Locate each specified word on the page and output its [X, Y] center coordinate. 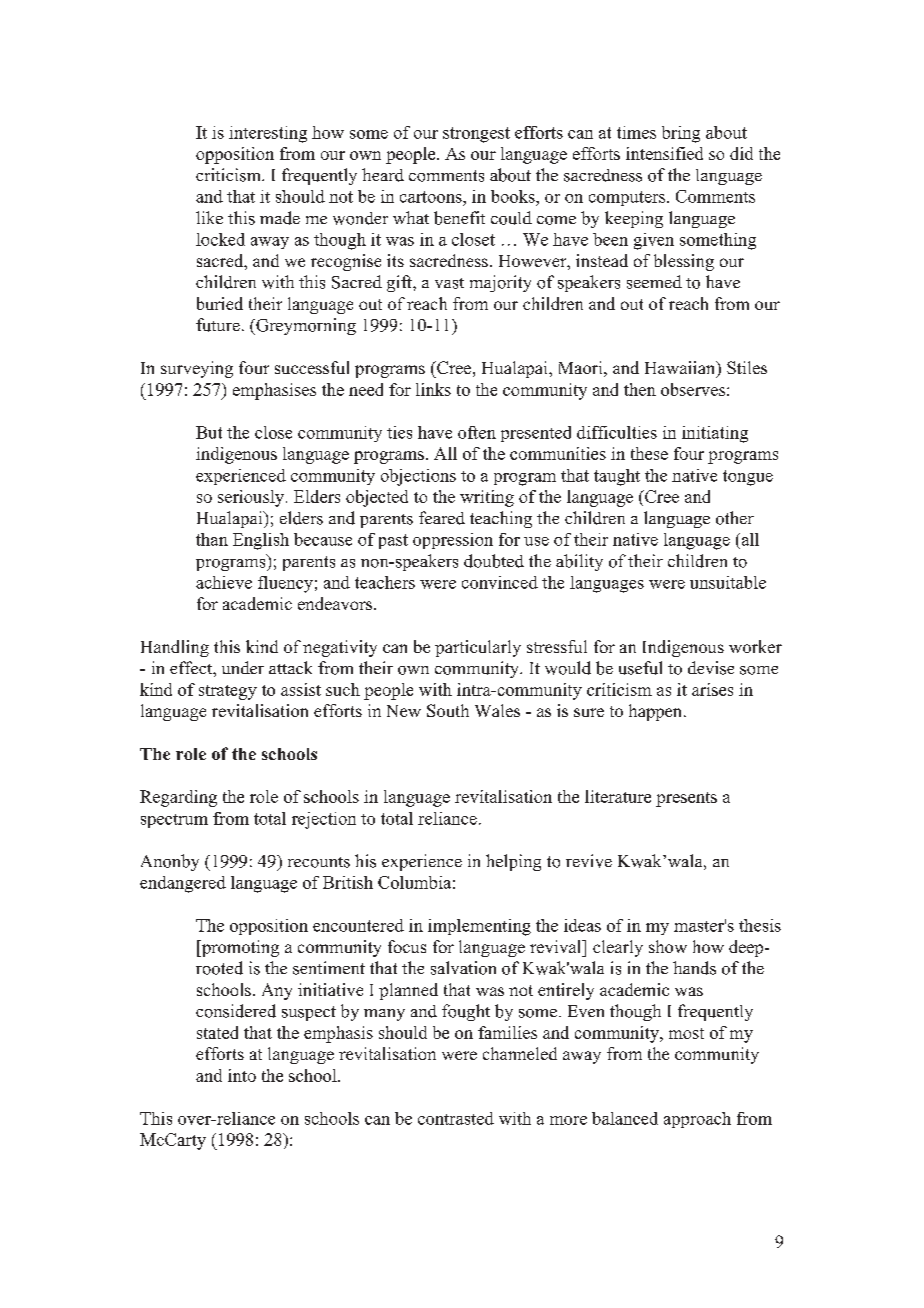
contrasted [456, 1118]
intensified [664, 153]
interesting [268, 134]
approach [697, 1120]
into [242, 1075]
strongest [476, 135]
